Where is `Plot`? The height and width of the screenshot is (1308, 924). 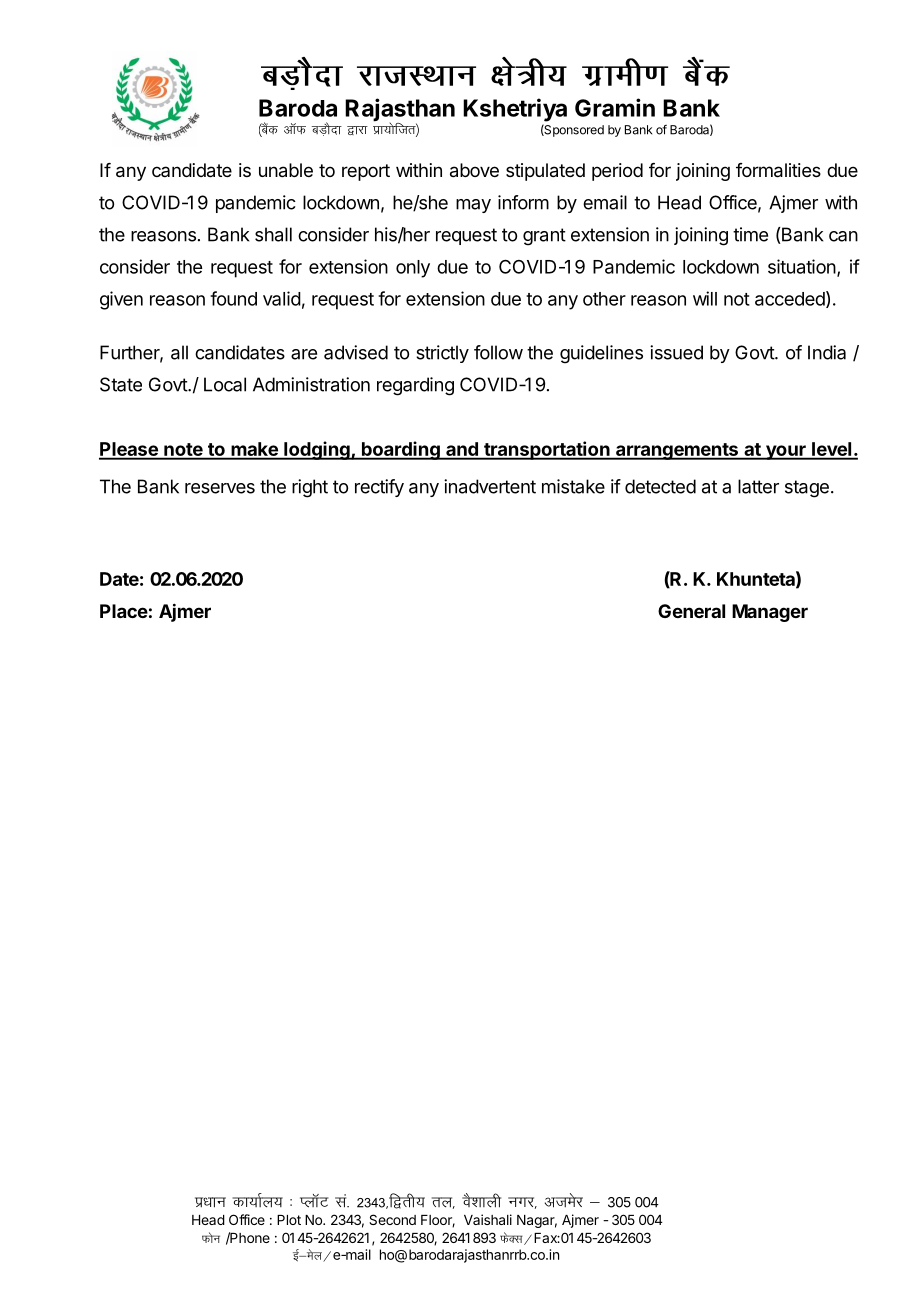
Plot is located at coordinates (289, 1220).
